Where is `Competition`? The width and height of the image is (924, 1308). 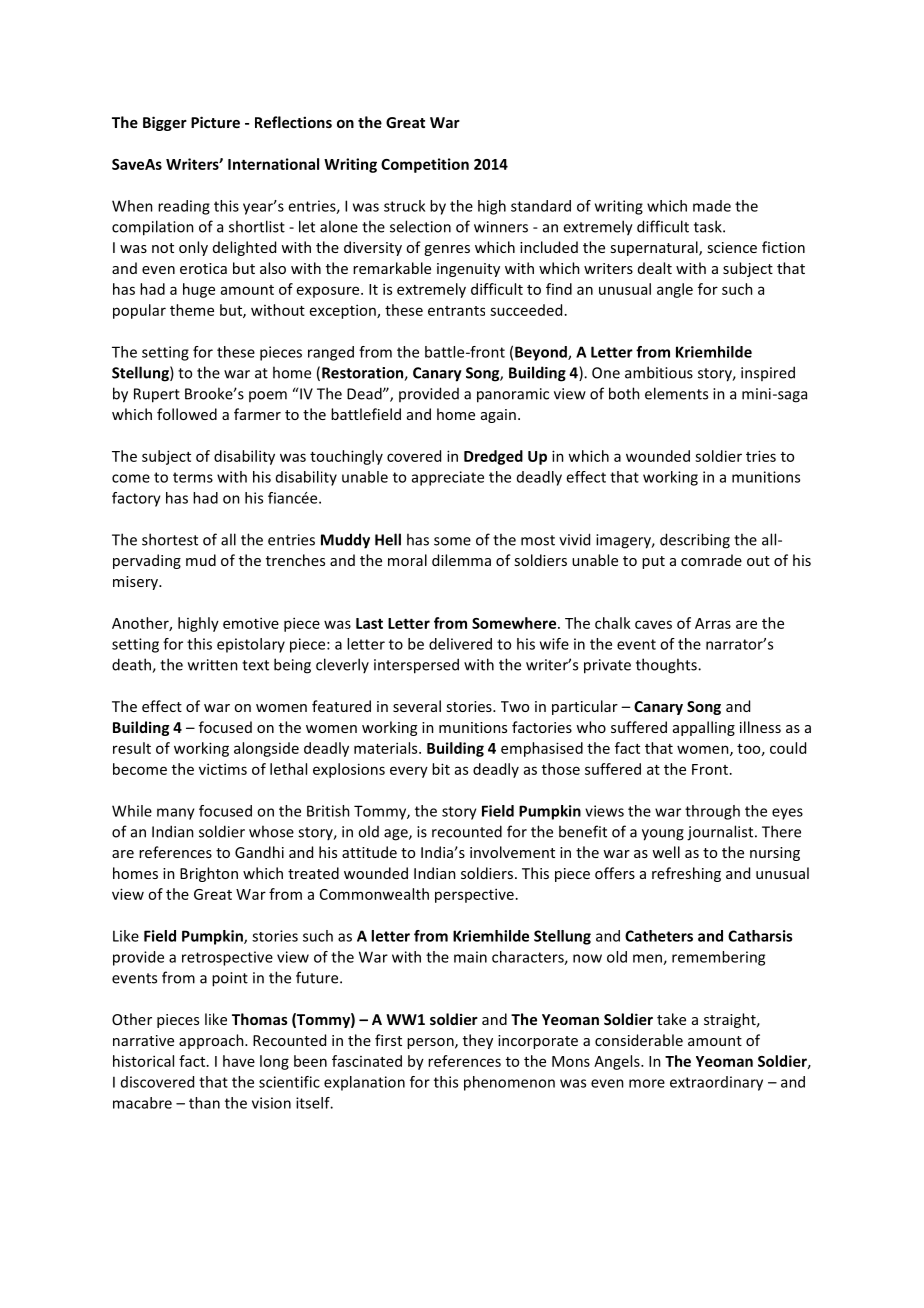
Competition is located at coordinates (425, 165).
